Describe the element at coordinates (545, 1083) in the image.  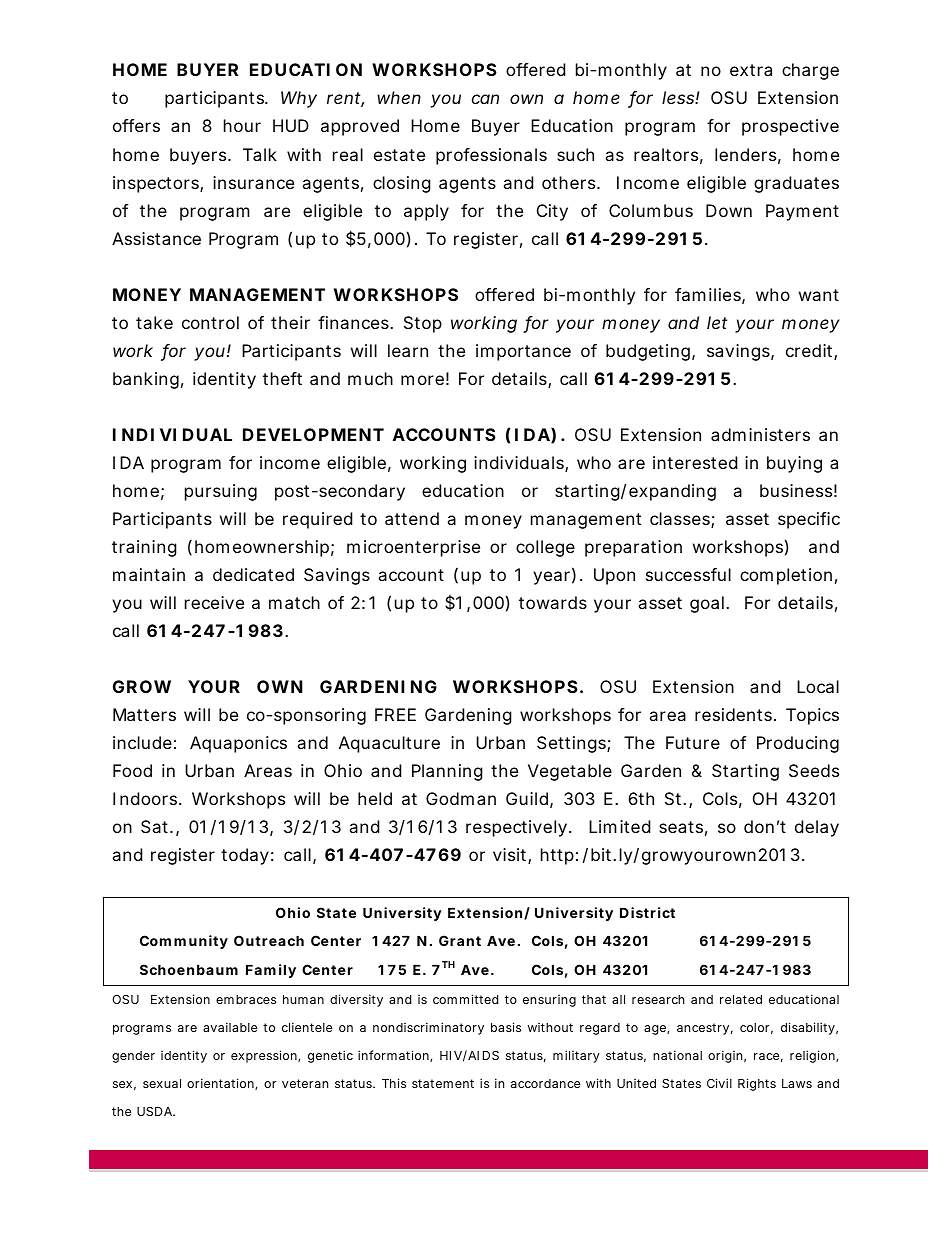
I see `accordance` at that location.
